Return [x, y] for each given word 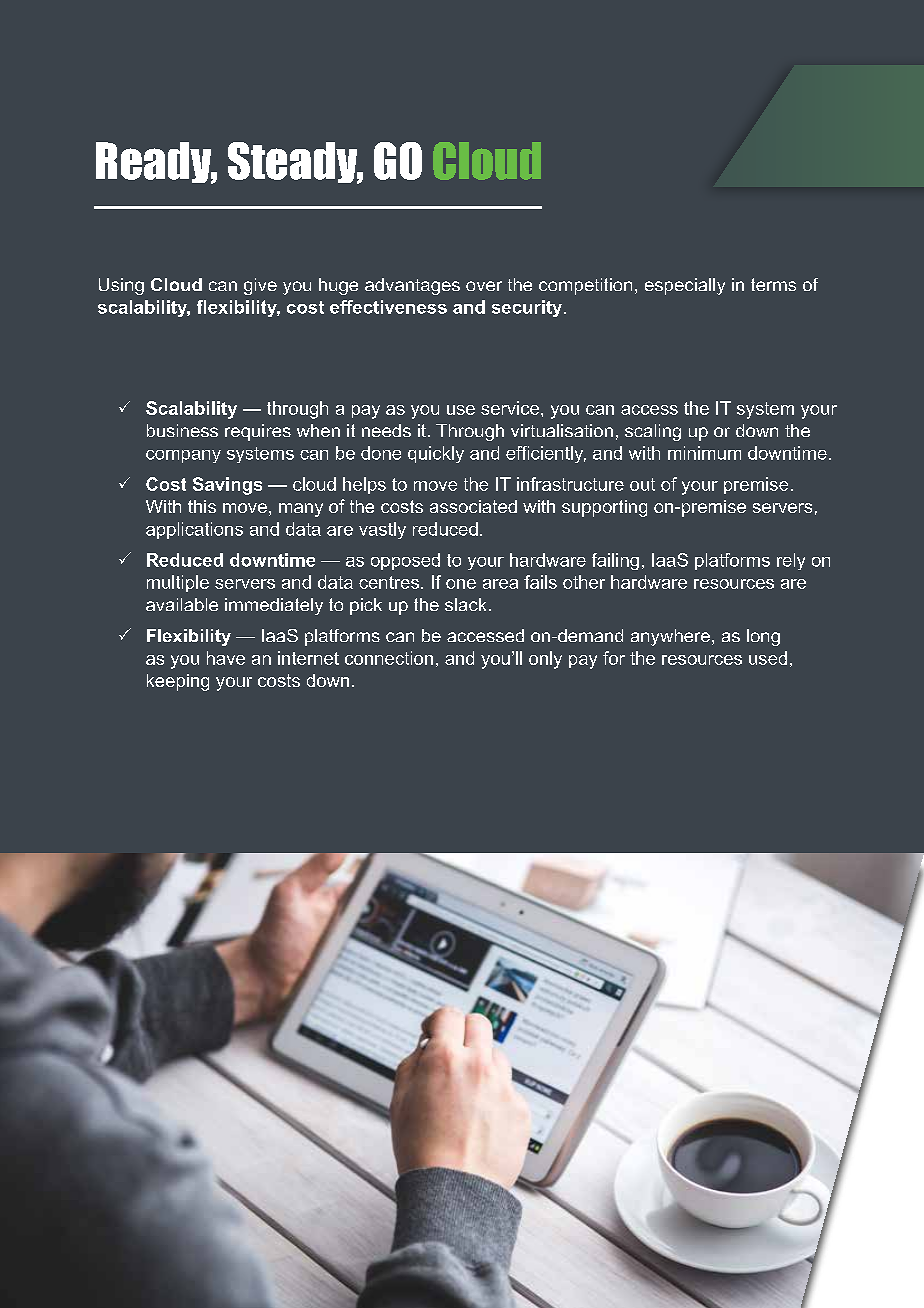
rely [791, 561]
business [182, 430]
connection [389, 658]
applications [194, 530]
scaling [653, 432]
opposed [405, 561]
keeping [178, 682]
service [511, 408]
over [484, 286]
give [260, 286]
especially [685, 286]
